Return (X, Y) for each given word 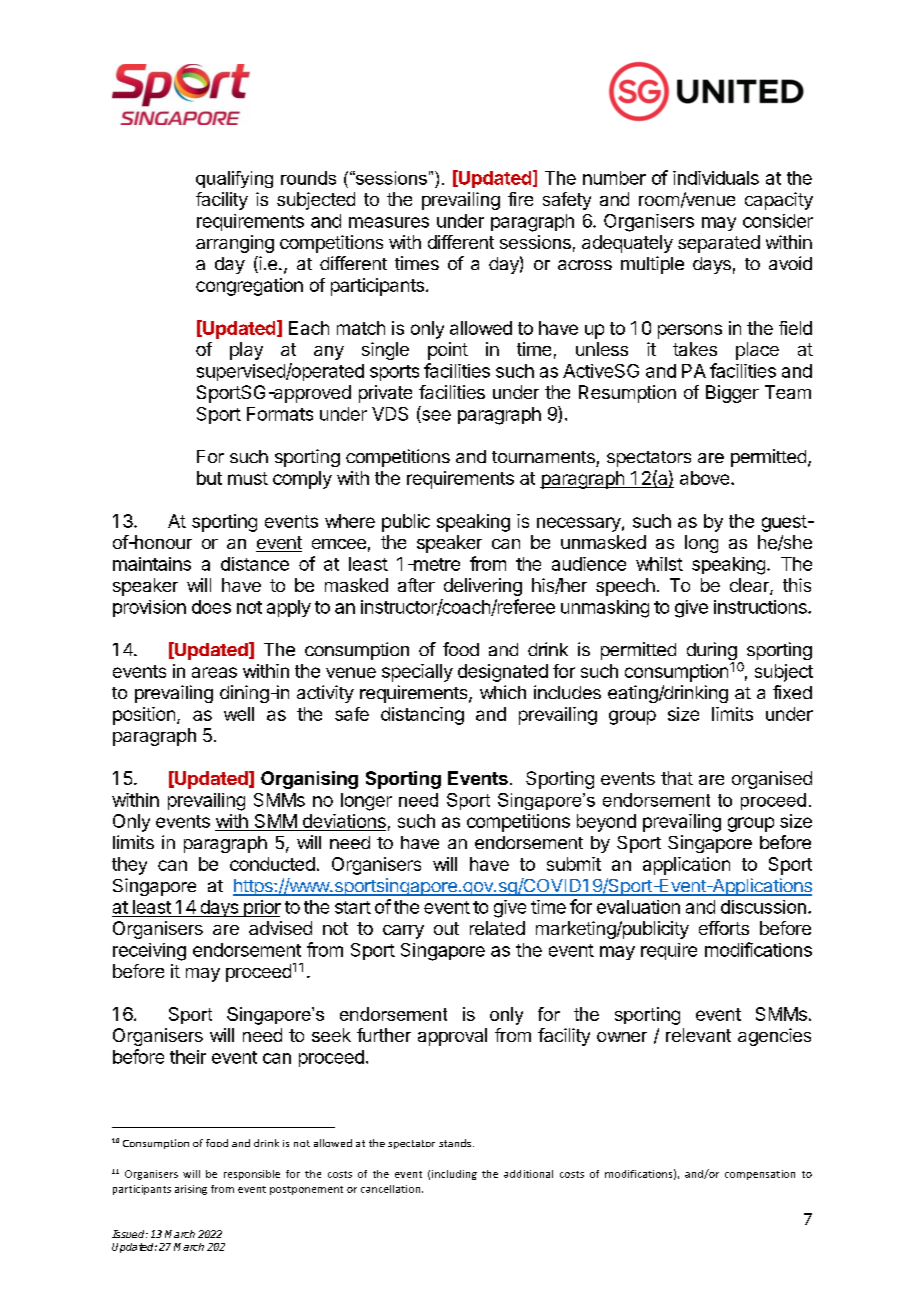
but (209, 478)
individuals (716, 178)
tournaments (543, 457)
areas (214, 672)
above (706, 478)
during (712, 652)
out (446, 928)
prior (261, 908)
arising (191, 1190)
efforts (724, 928)
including (454, 1175)
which (503, 692)
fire (520, 199)
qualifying (234, 179)
